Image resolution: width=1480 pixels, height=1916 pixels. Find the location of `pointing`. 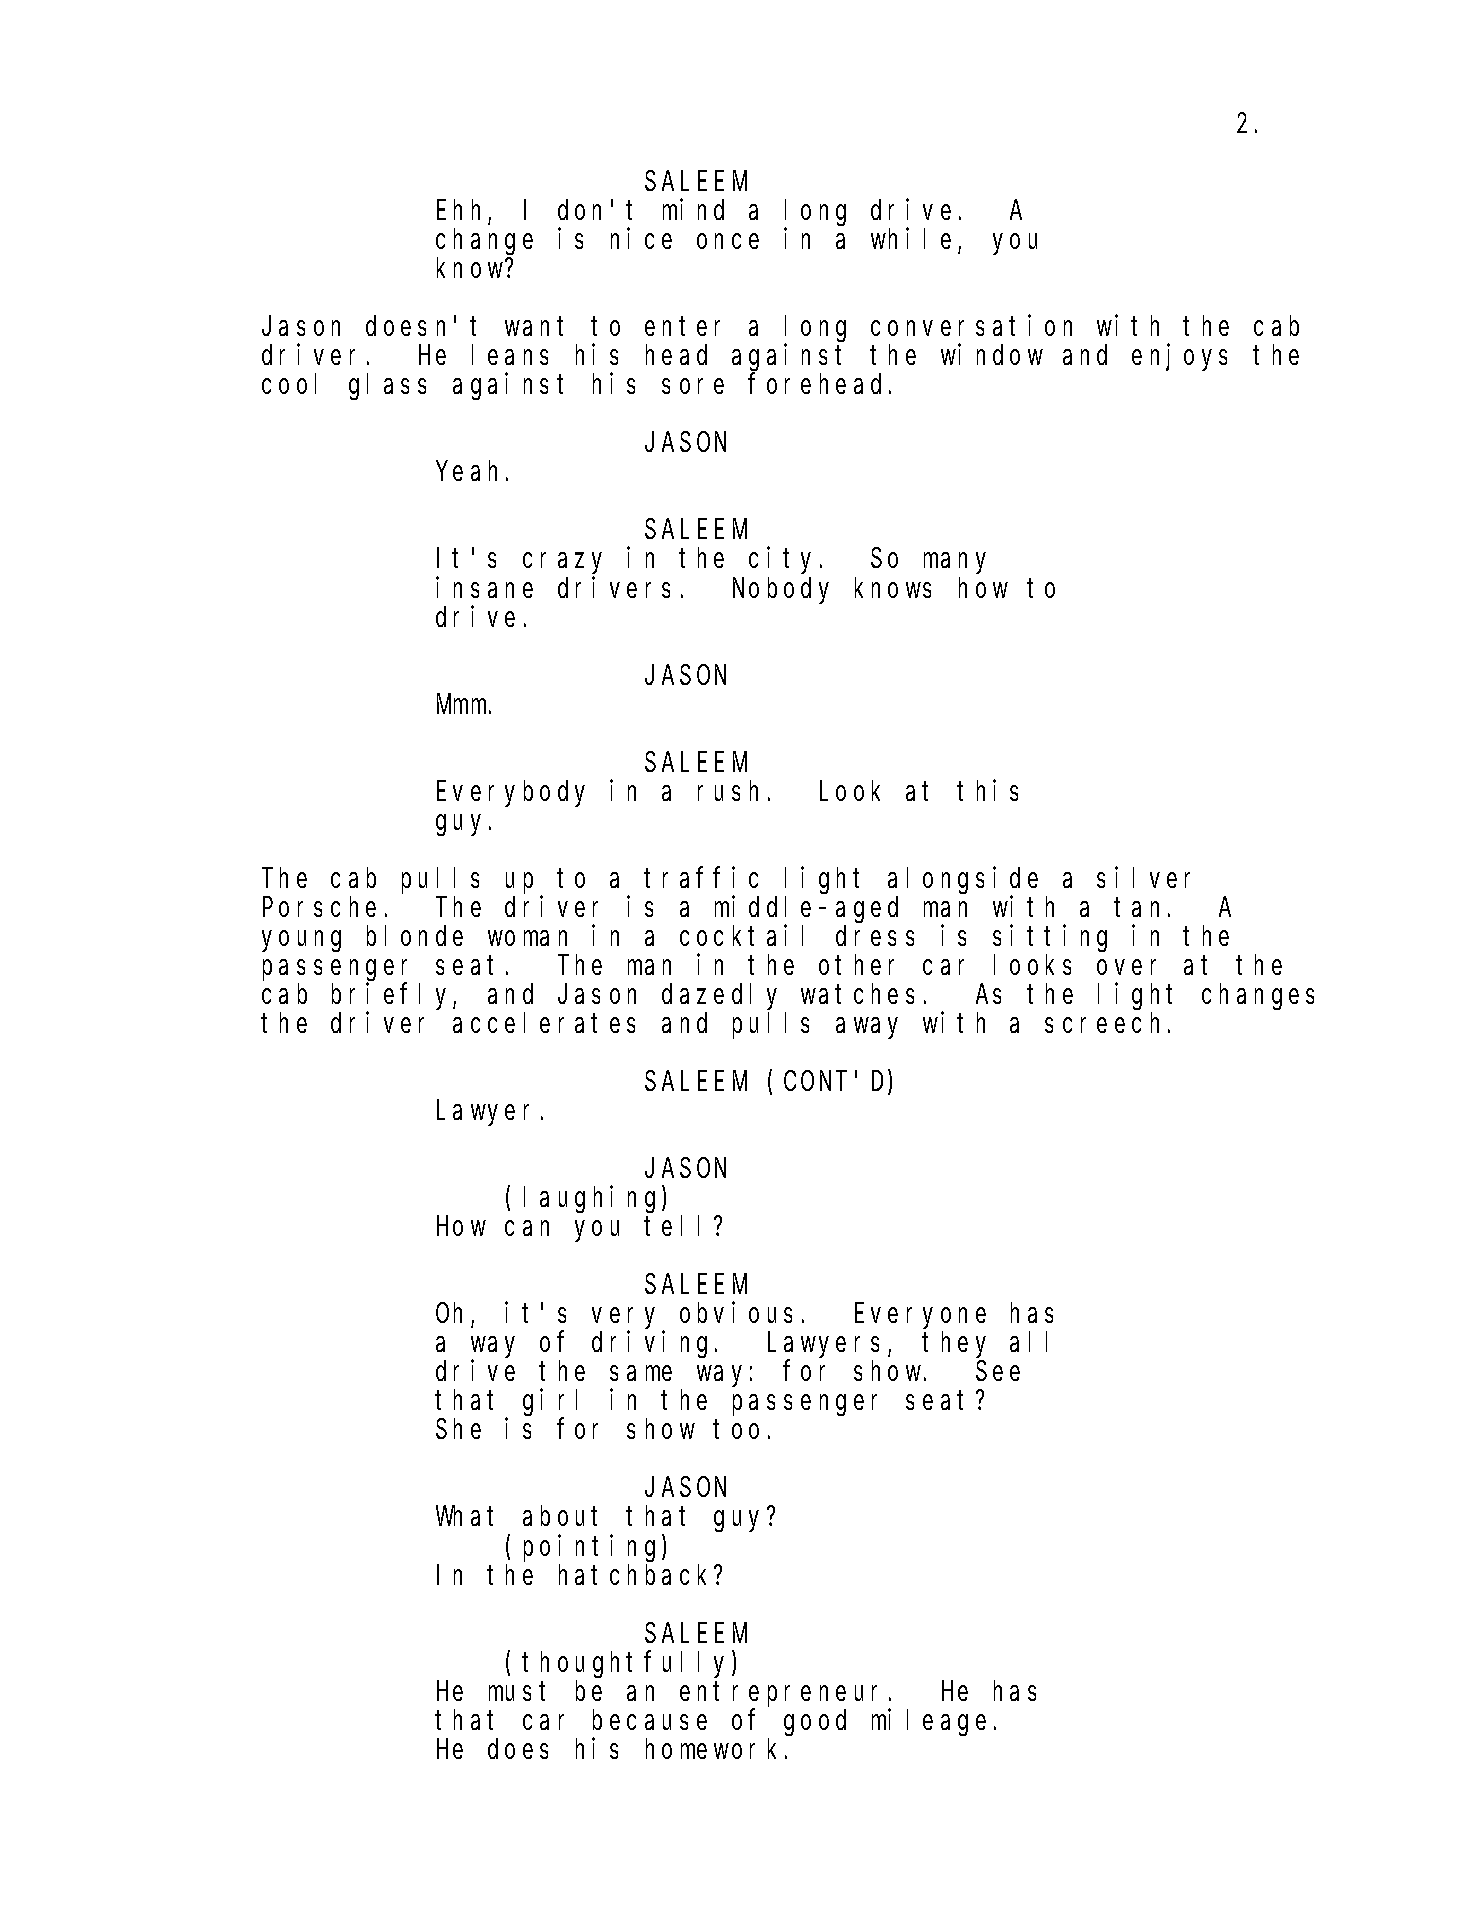

pointing is located at coordinates (593, 1548).
